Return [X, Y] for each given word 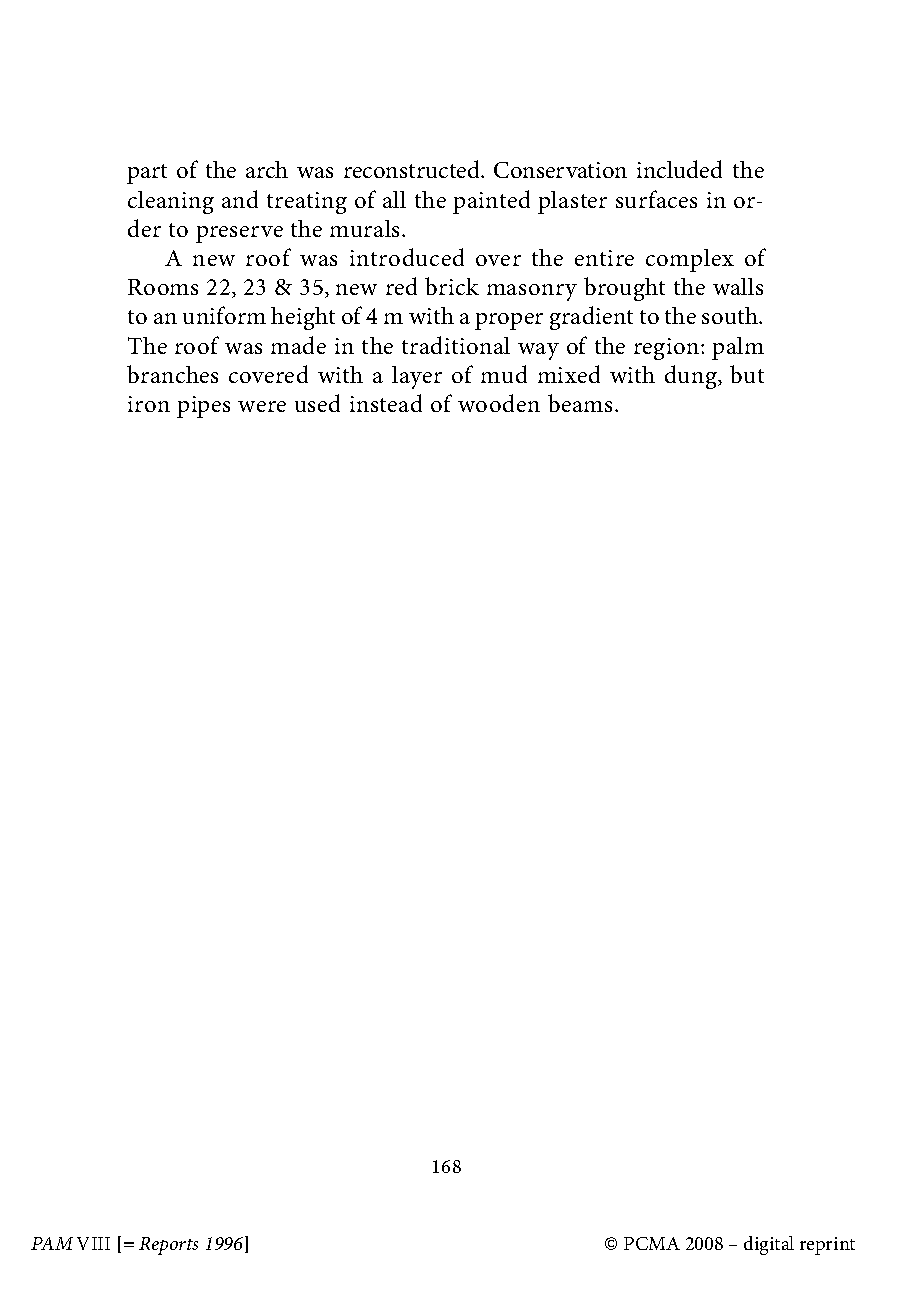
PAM [52, 1243]
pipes [203, 407]
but [747, 374]
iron [149, 404]
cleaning [171, 202]
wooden [499, 403]
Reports [168, 1246]
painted [491, 202]
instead [386, 403]
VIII [93, 1243]
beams [580, 403]
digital [769, 1245]
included [679, 169]
